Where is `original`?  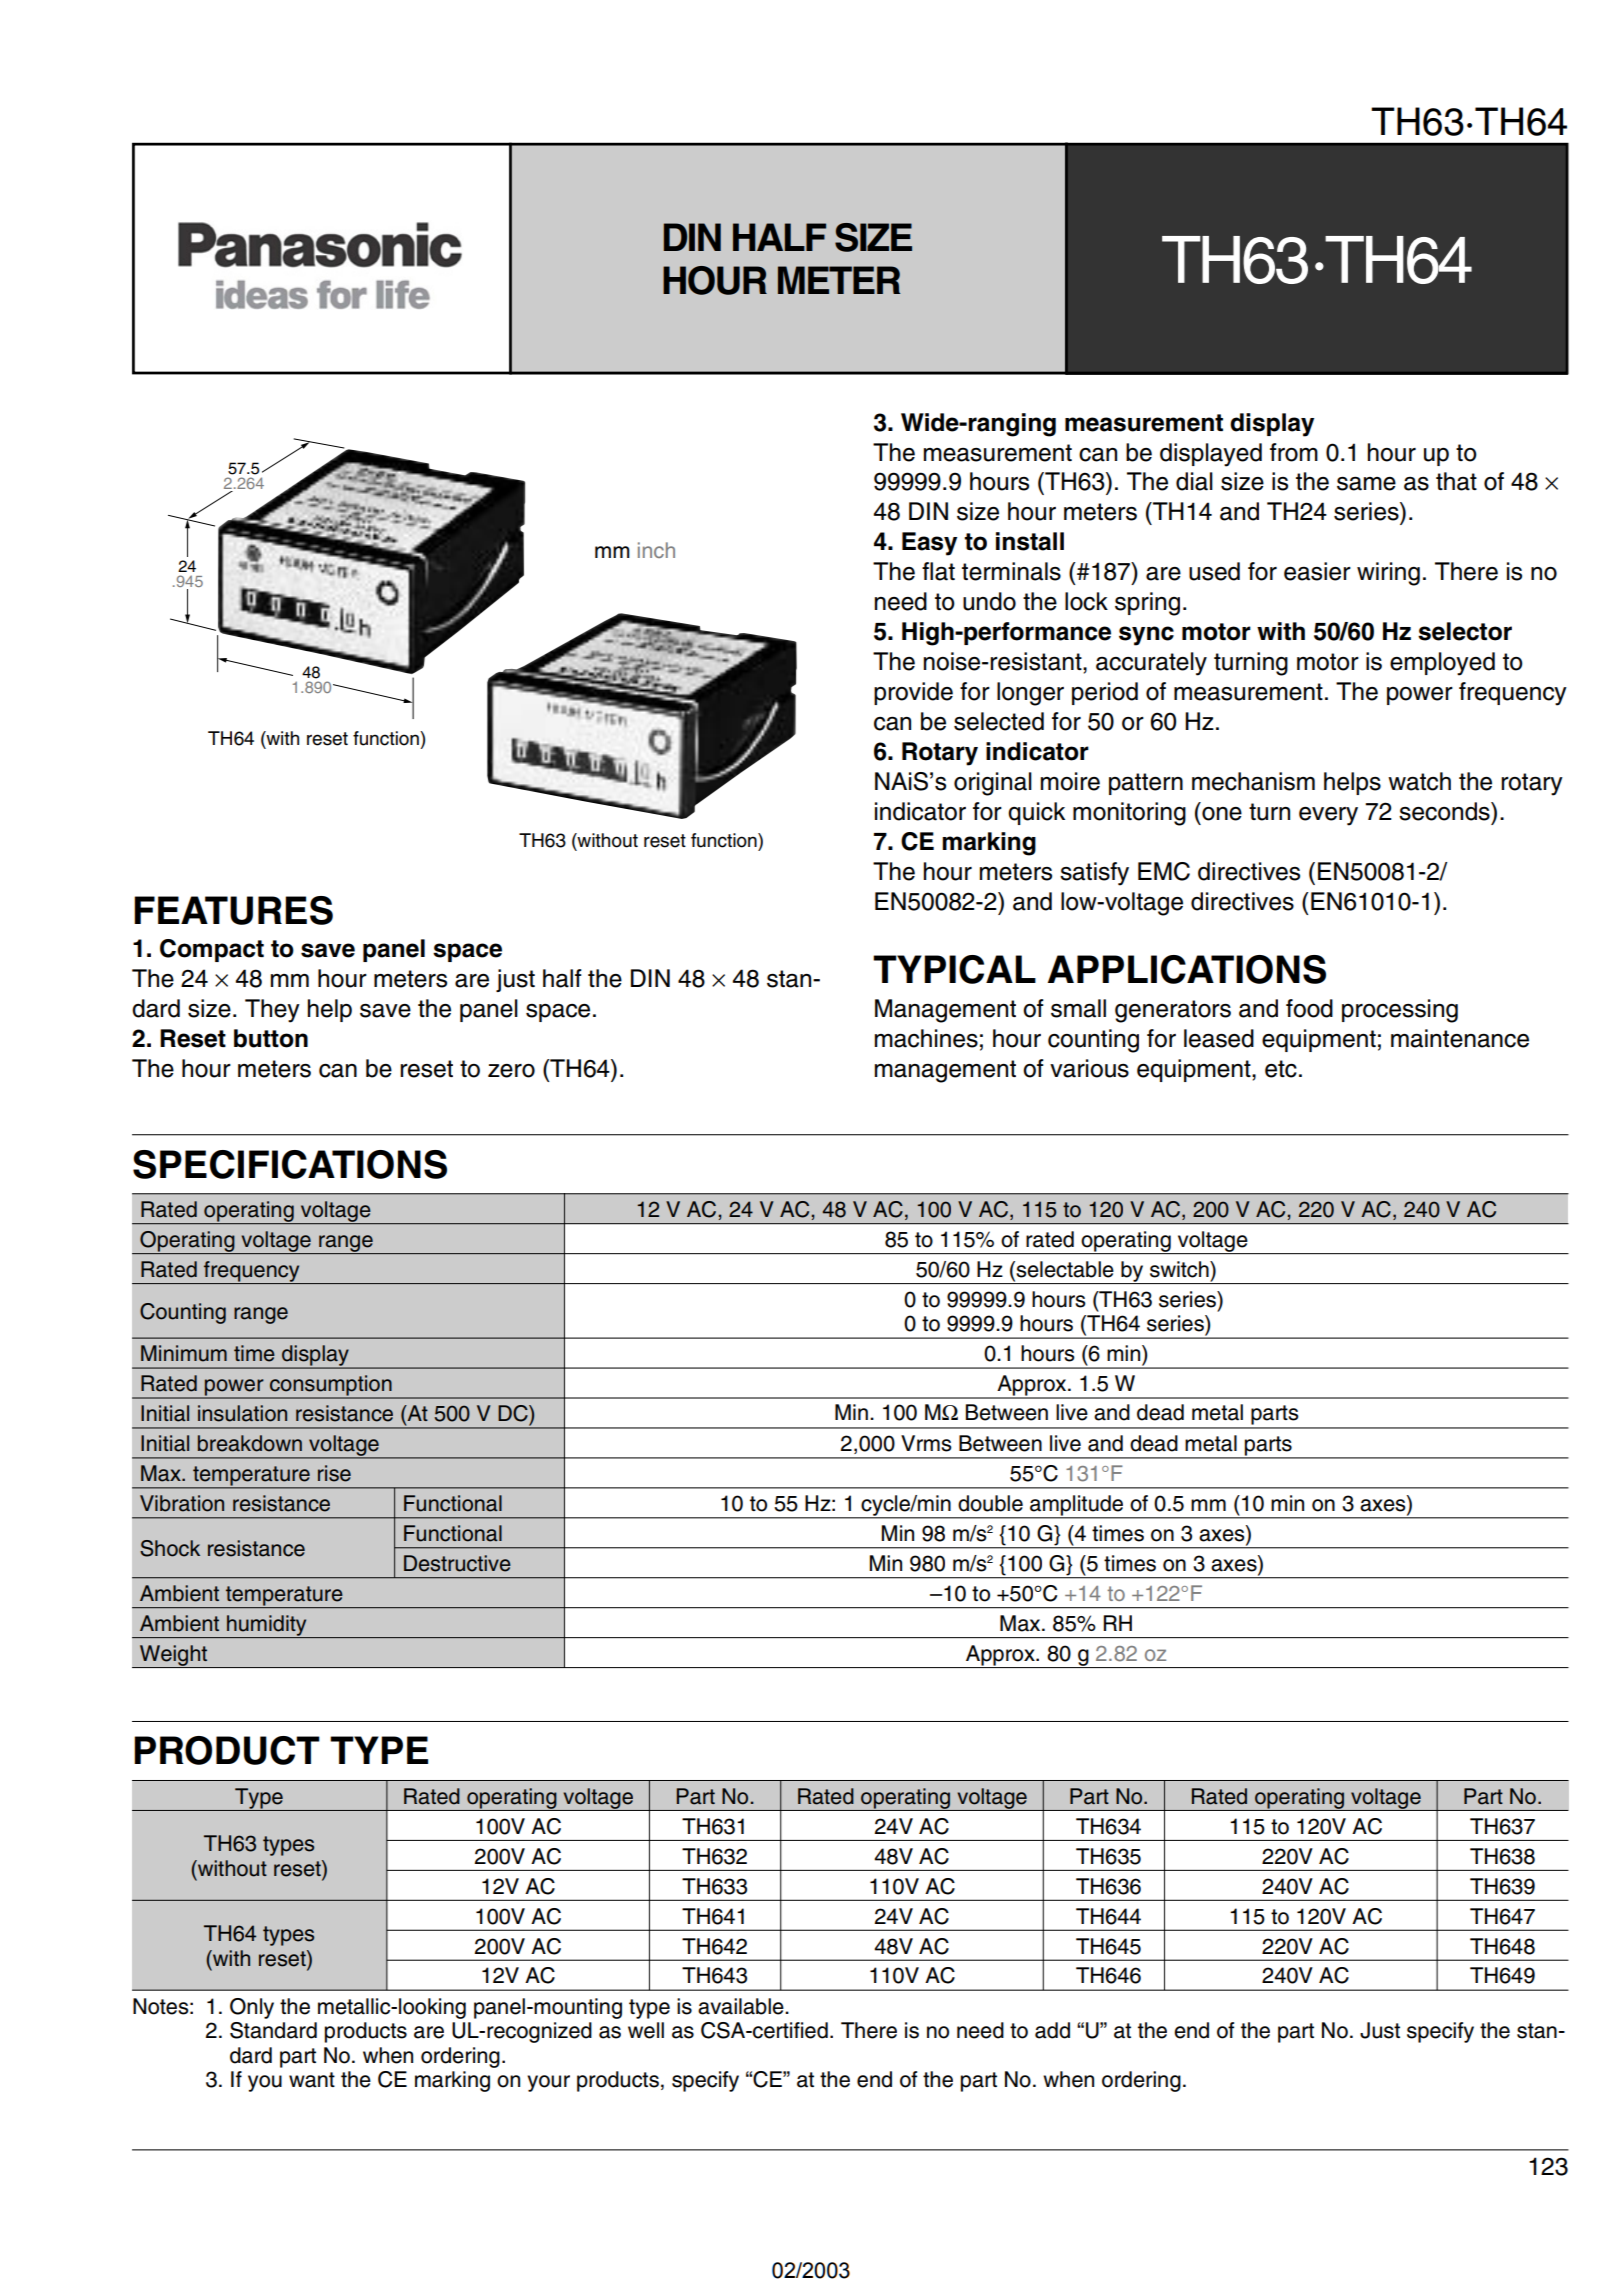 original is located at coordinates (993, 784).
